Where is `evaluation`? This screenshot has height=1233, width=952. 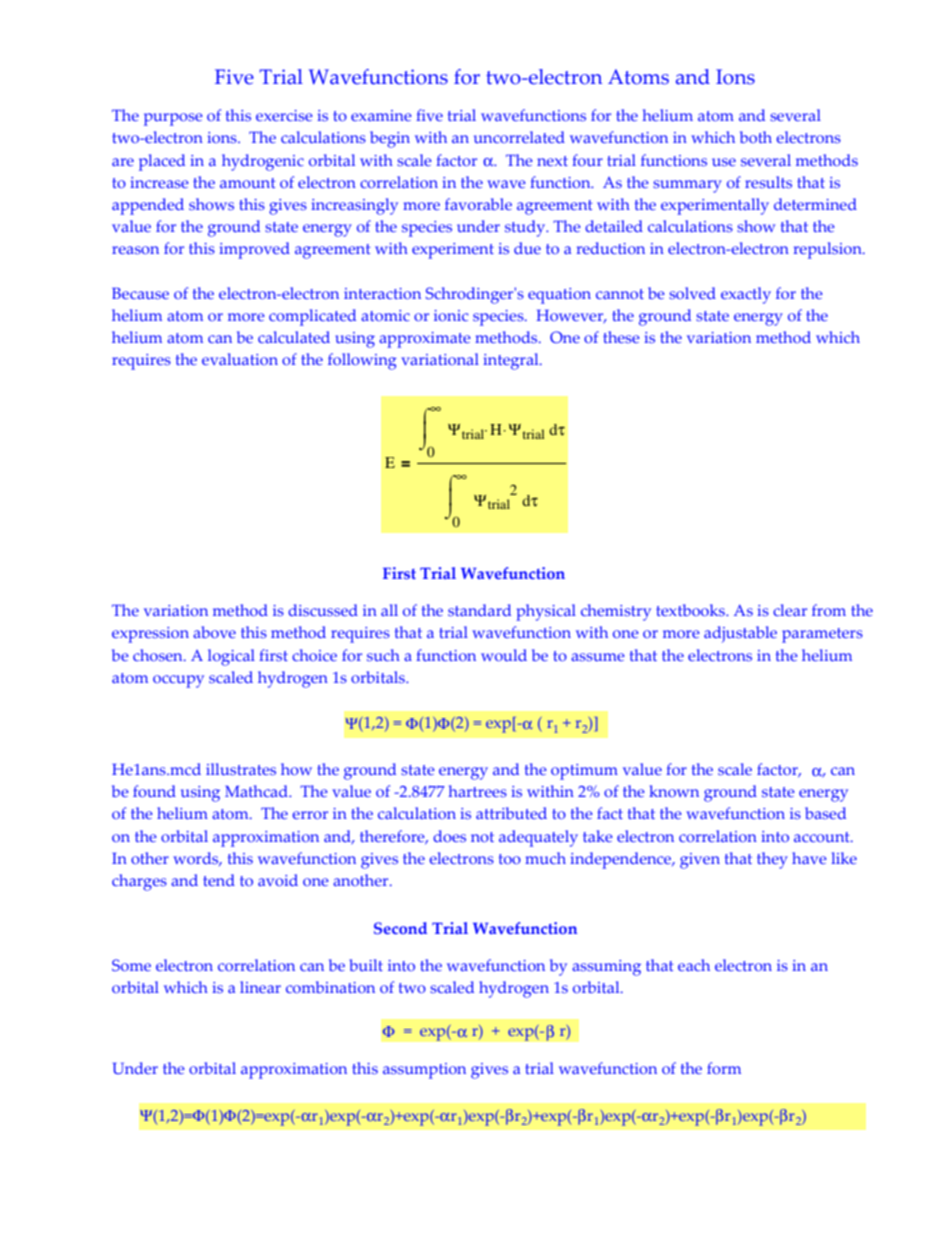 evaluation is located at coordinates (240, 359).
